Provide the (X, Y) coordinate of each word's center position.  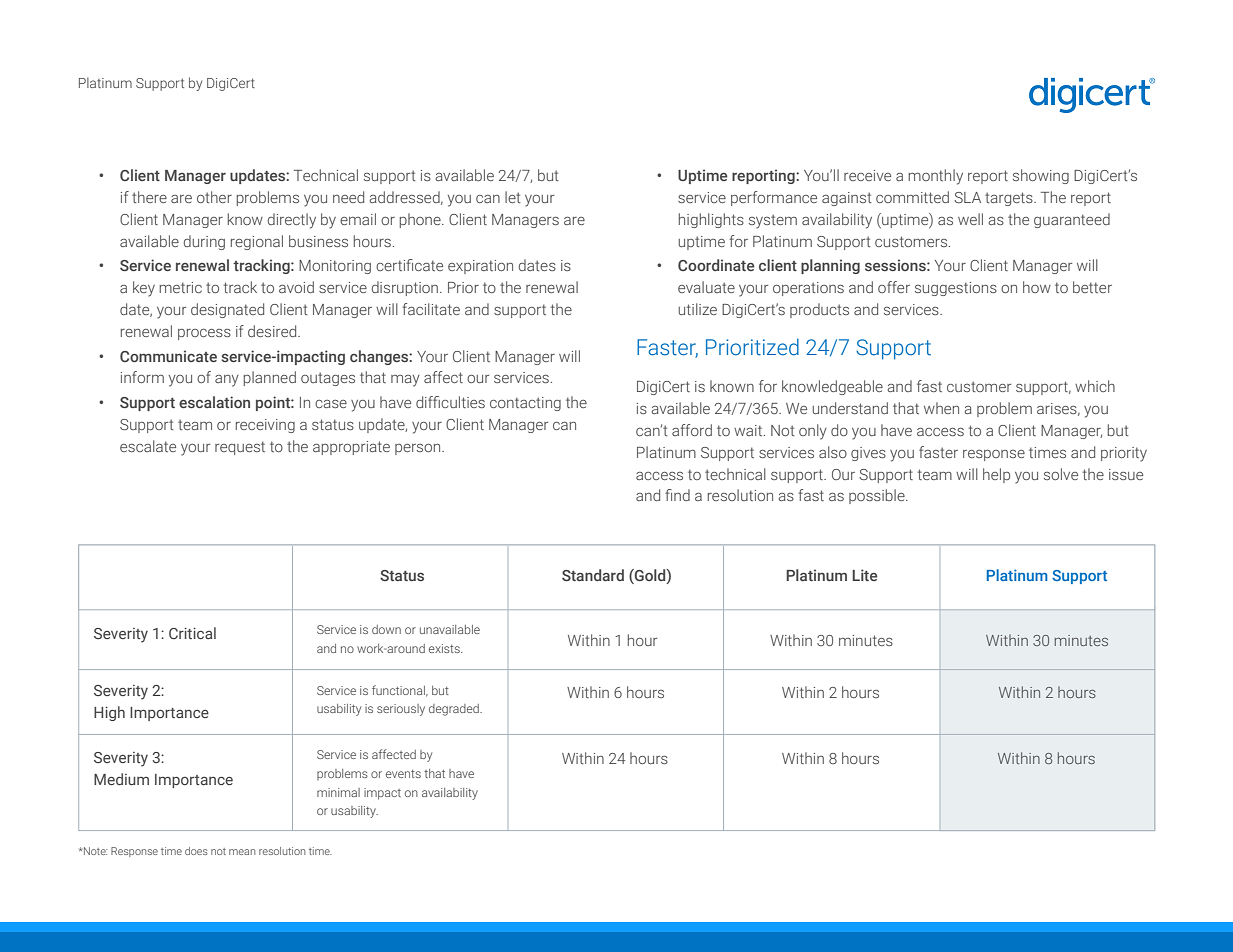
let (513, 197)
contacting (525, 404)
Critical (192, 633)
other (214, 197)
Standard (593, 575)
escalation (214, 402)
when (941, 408)
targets (1010, 199)
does (196, 851)
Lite (865, 575)
